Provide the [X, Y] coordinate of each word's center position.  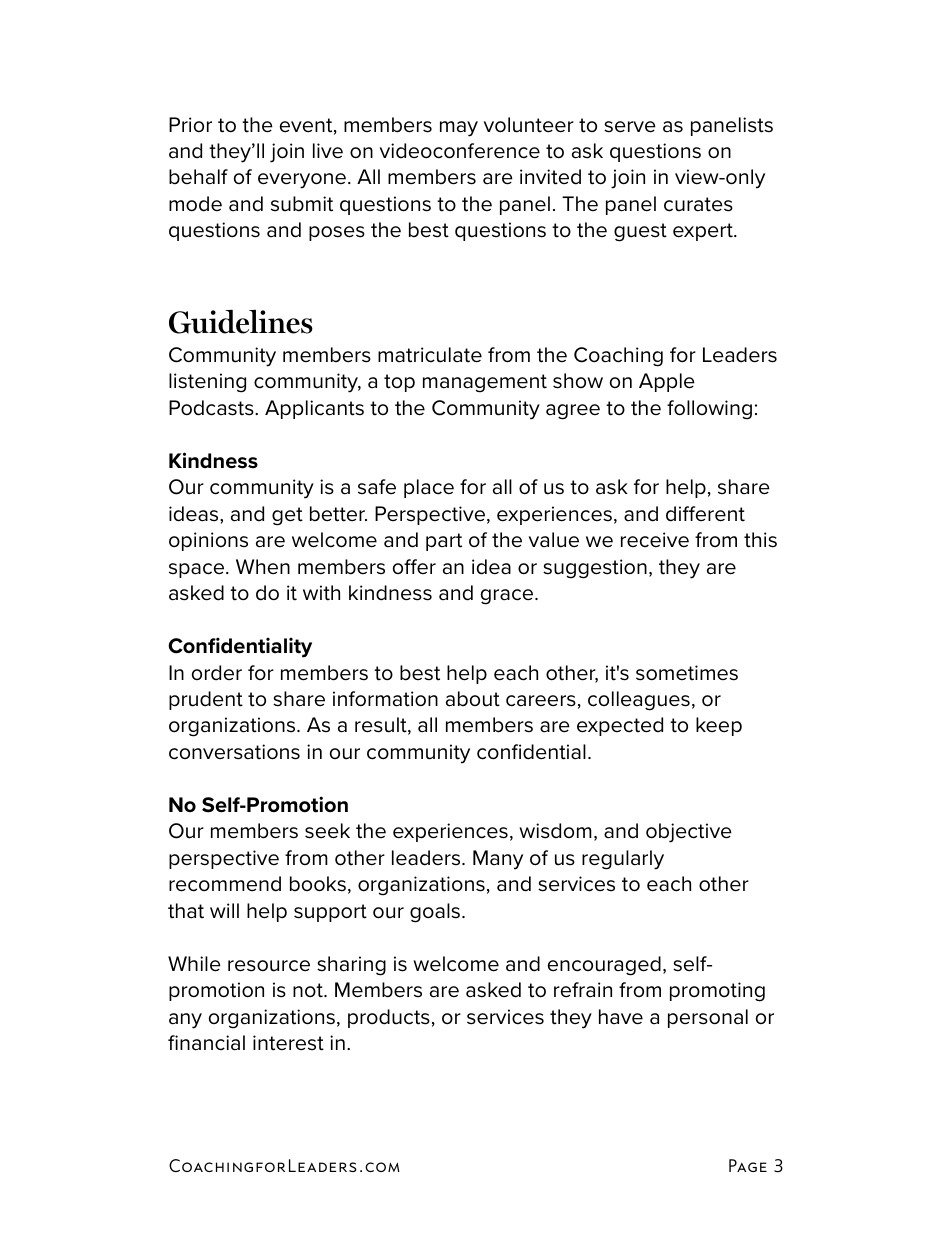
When [263, 567]
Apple [667, 382]
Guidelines [241, 322]
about [473, 699]
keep [719, 726]
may [459, 129]
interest [288, 1043]
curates [698, 204]
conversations [234, 752]
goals [435, 913]
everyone [302, 181]
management [485, 383]
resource [269, 966]
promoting [717, 992]
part [444, 542]
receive [655, 540]
